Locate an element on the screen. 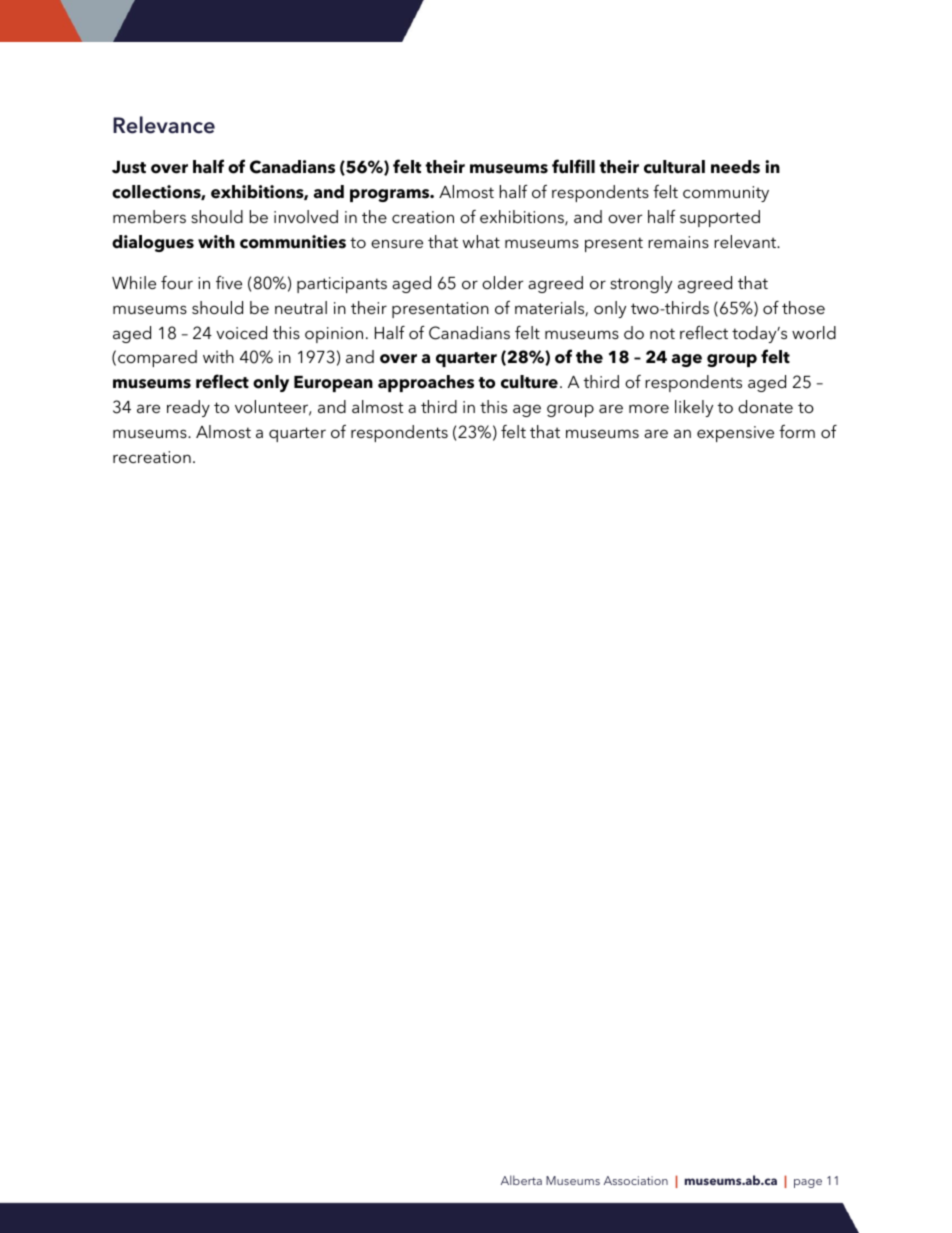 Image resolution: width=952 pixels, height=1233 pixels. European is located at coordinates (333, 384).
